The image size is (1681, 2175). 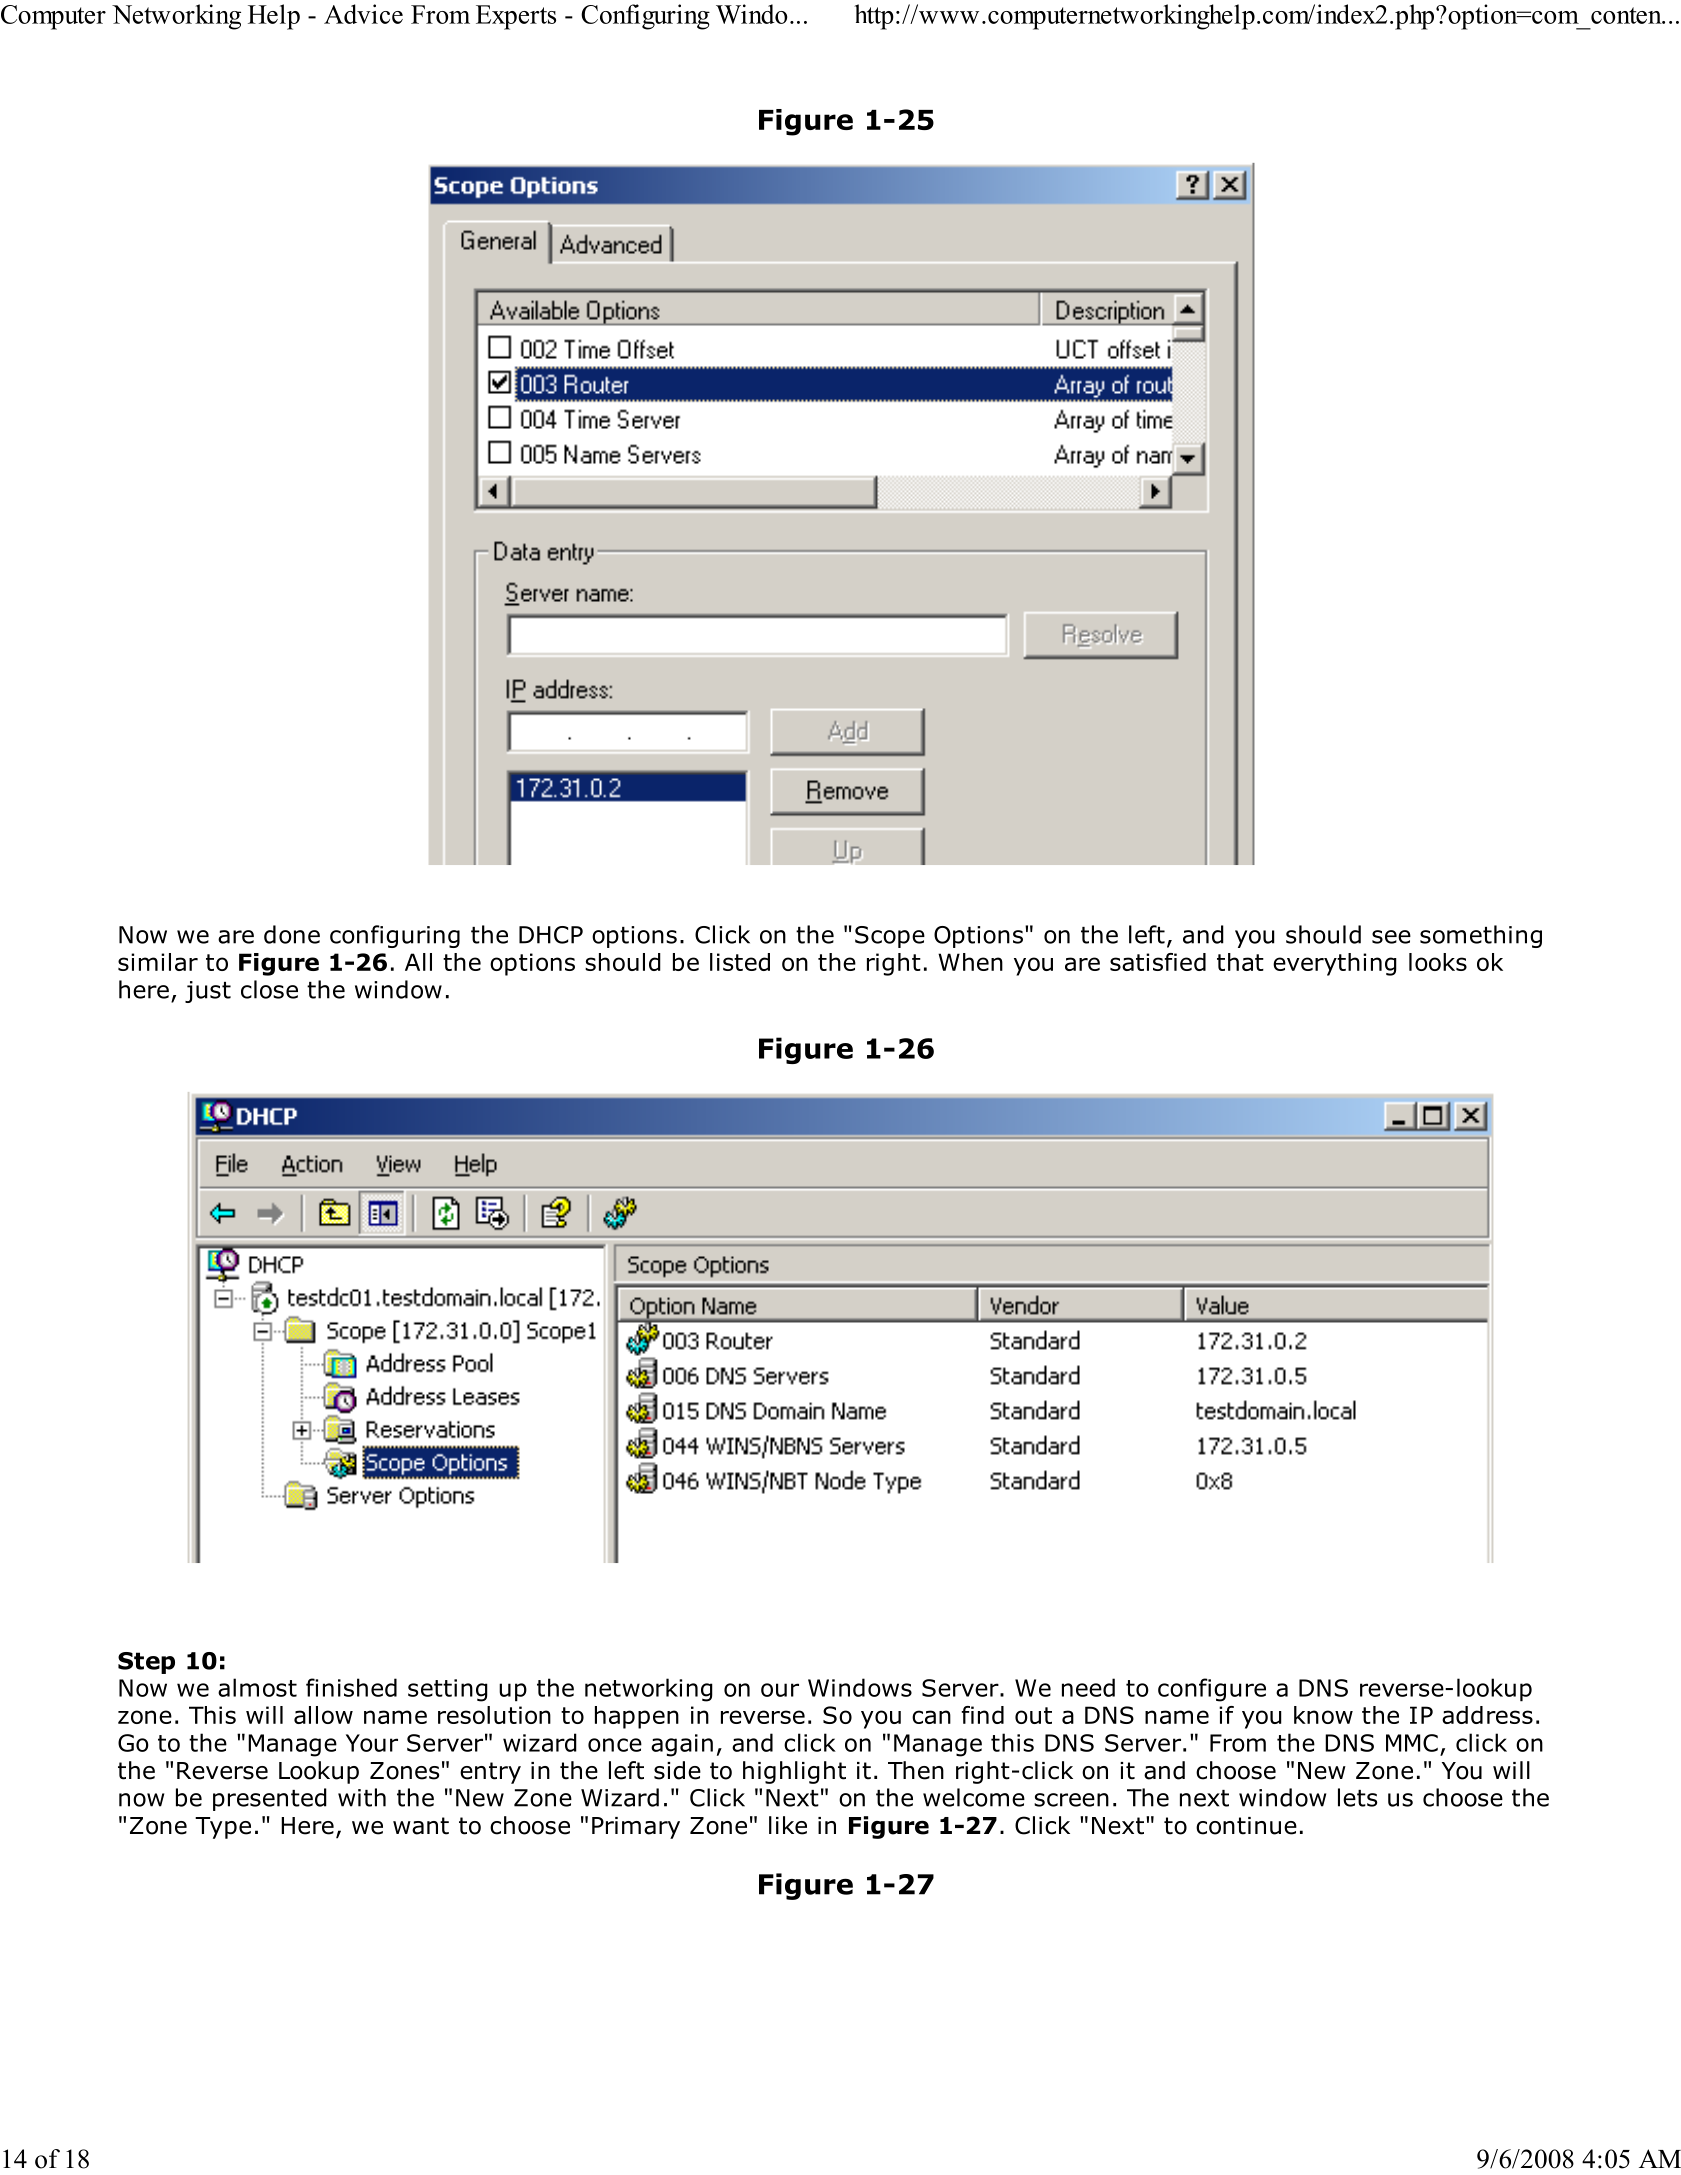 I want to click on close, so click(x=269, y=989).
